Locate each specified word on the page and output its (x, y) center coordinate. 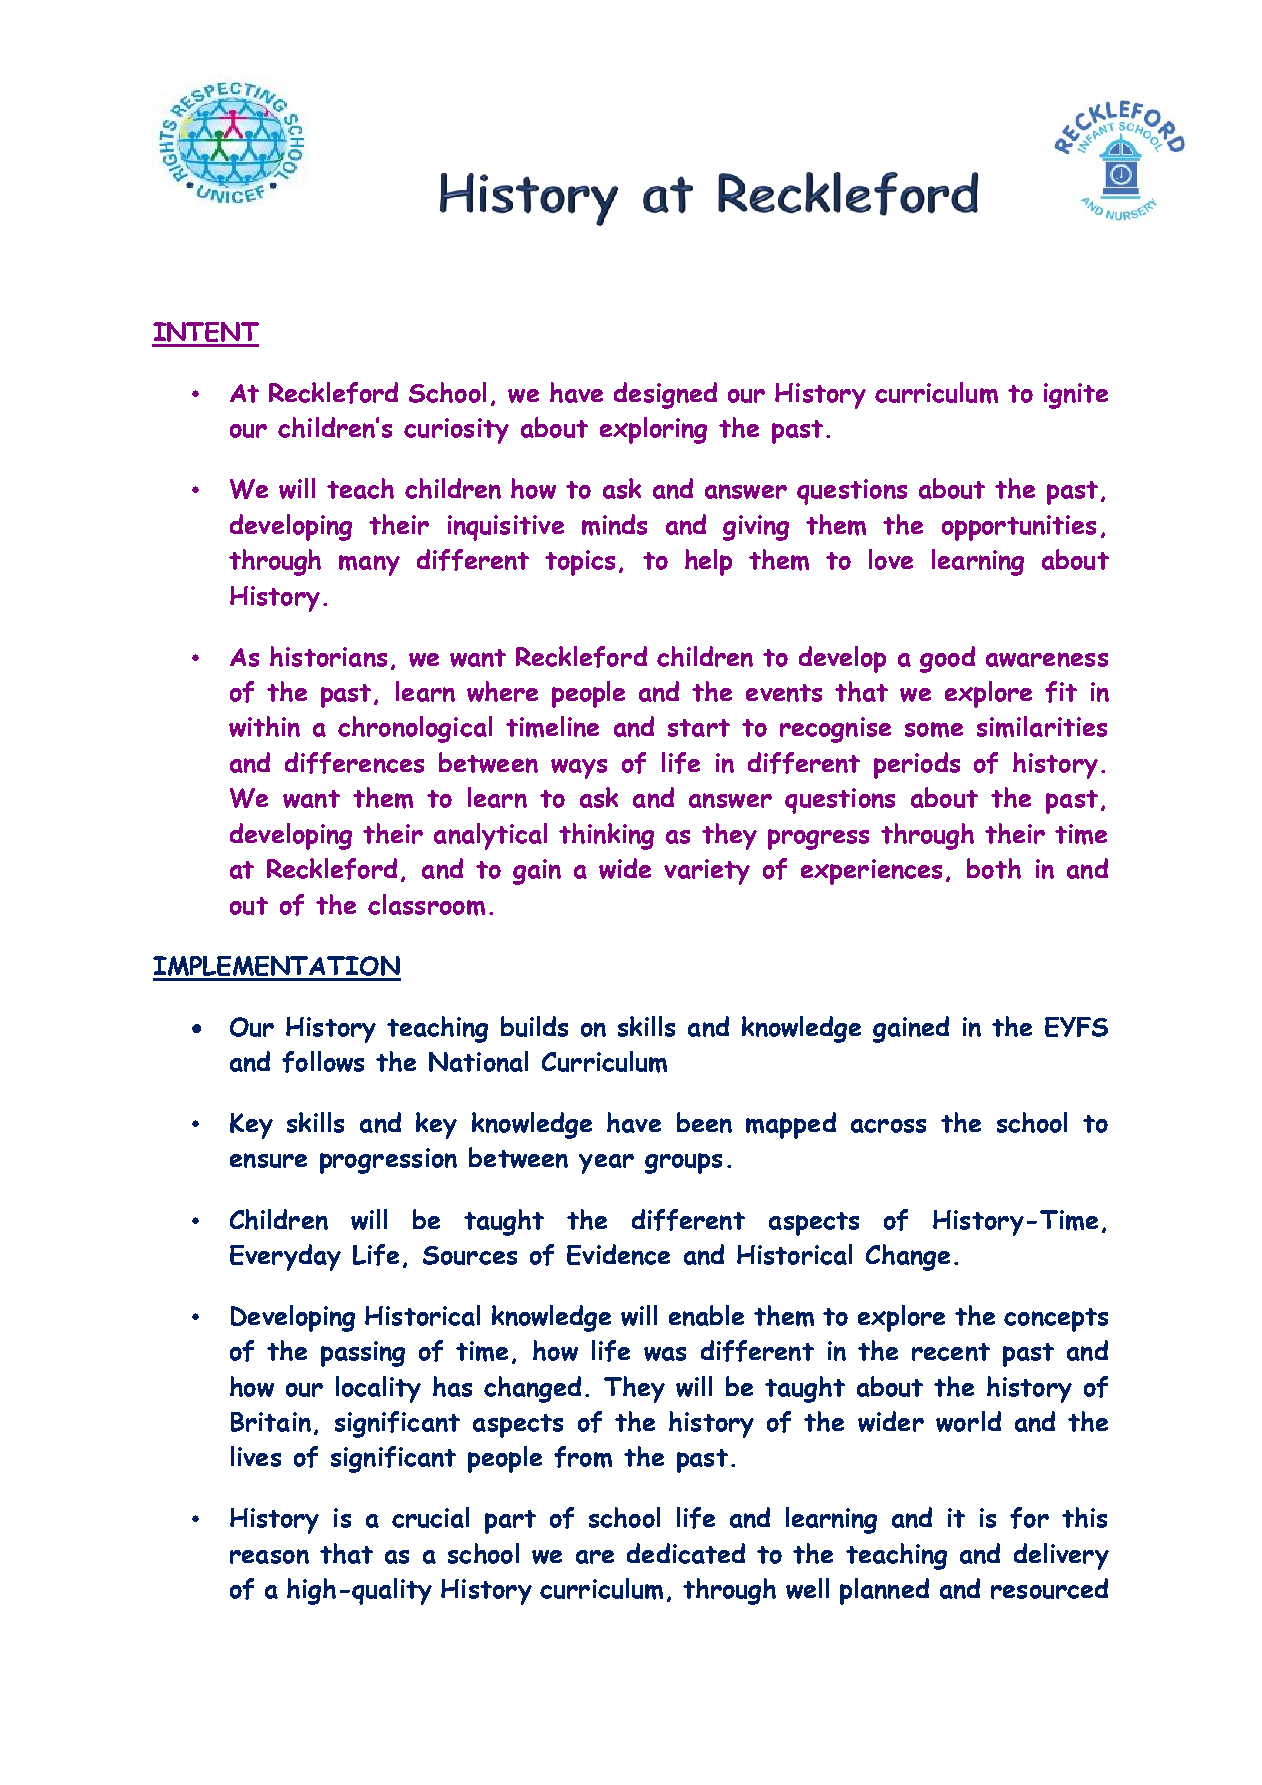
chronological (415, 729)
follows (323, 1062)
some (934, 730)
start (699, 728)
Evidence (618, 1254)
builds (534, 1026)
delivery (1061, 1556)
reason (269, 1556)
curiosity (456, 431)
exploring (653, 430)
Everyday (285, 1257)
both (994, 868)
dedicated (686, 1553)
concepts (1056, 1320)
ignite (1076, 396)
